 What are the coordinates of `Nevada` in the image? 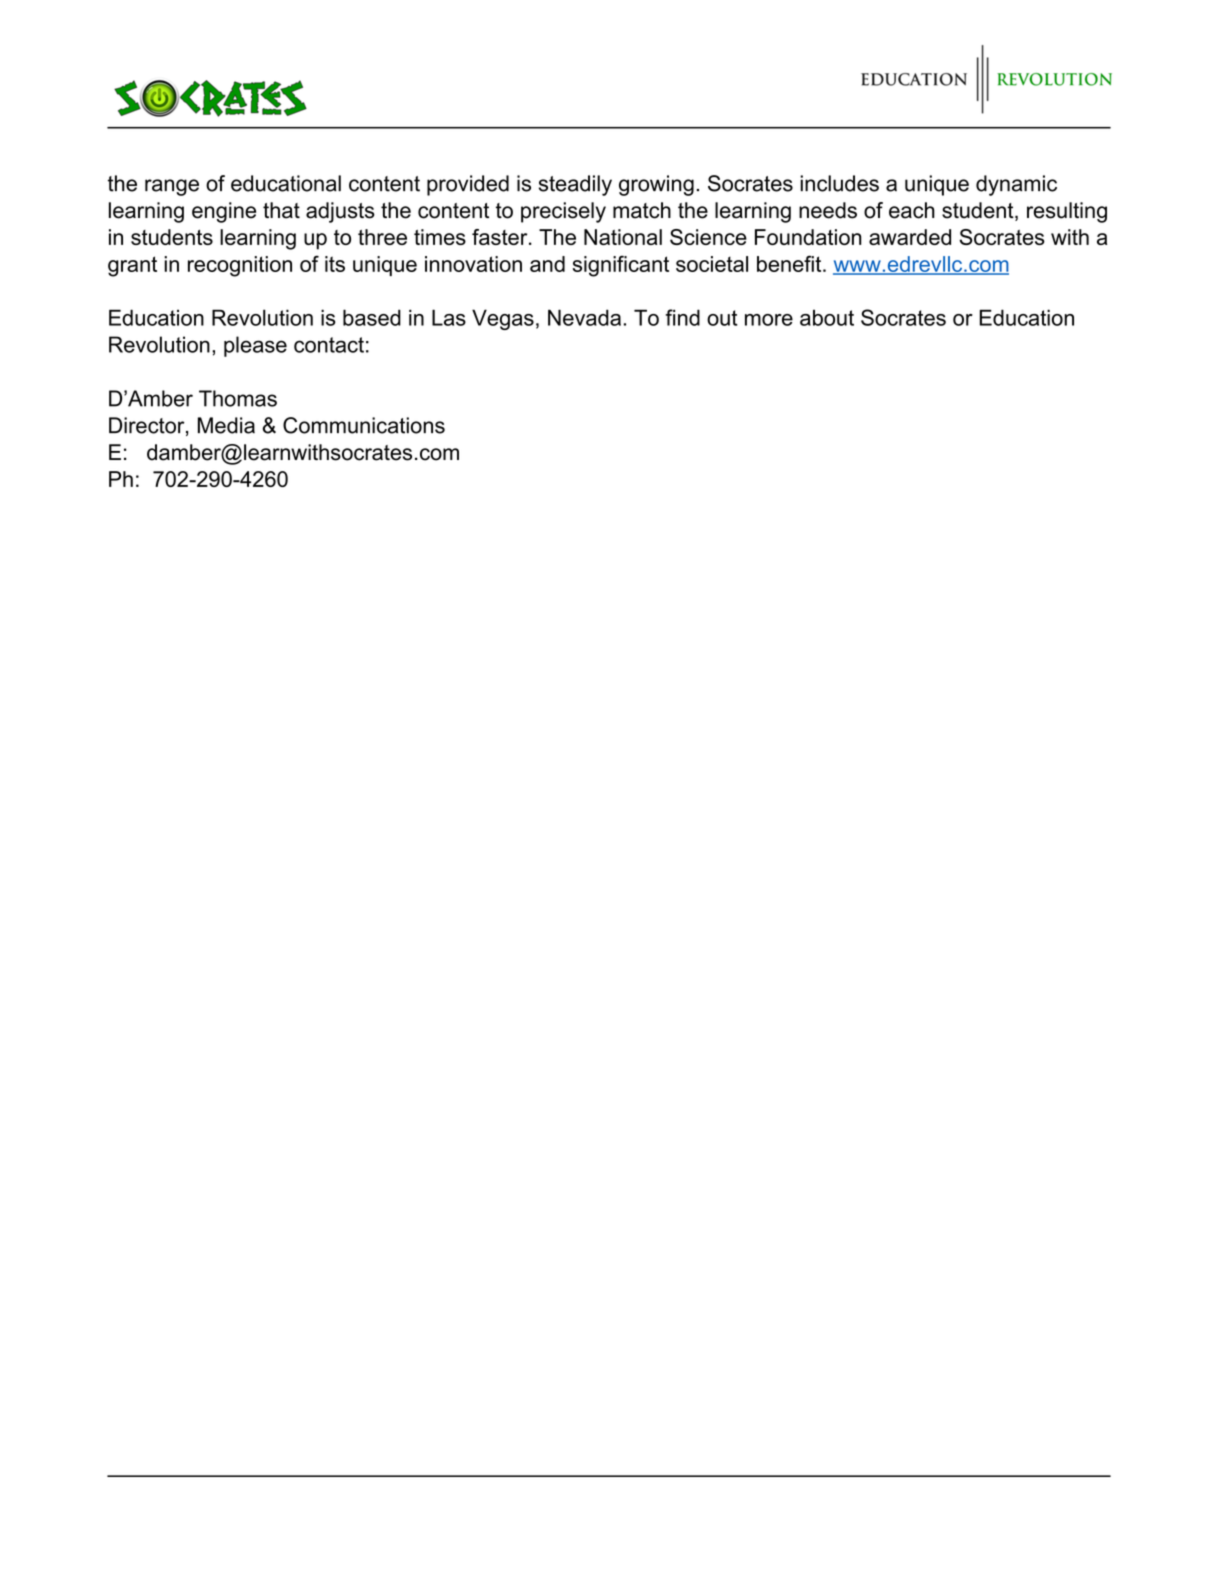 It's located at (584, 317).
